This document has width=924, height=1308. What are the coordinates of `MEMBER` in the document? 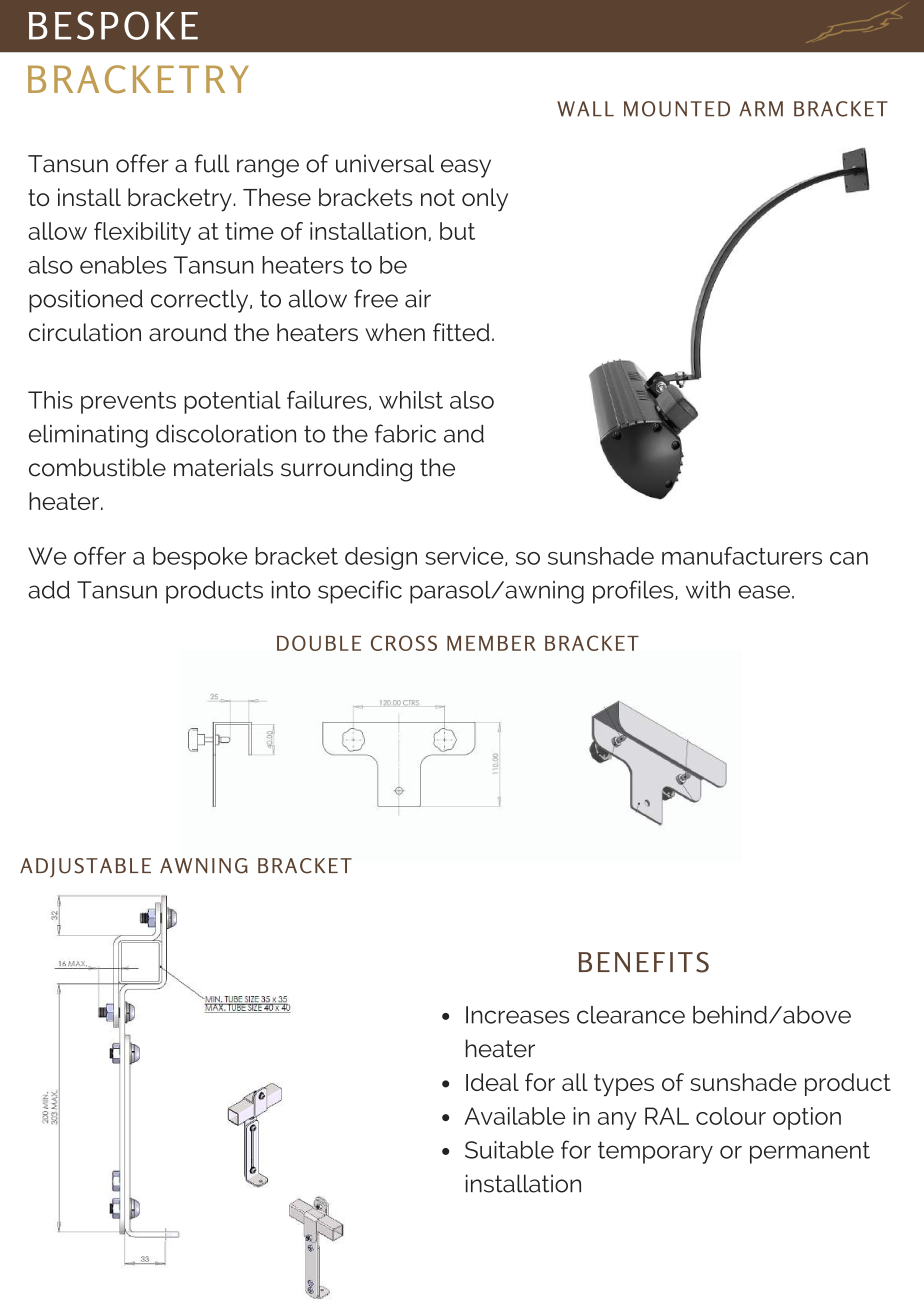 It's located at (491, 643).
